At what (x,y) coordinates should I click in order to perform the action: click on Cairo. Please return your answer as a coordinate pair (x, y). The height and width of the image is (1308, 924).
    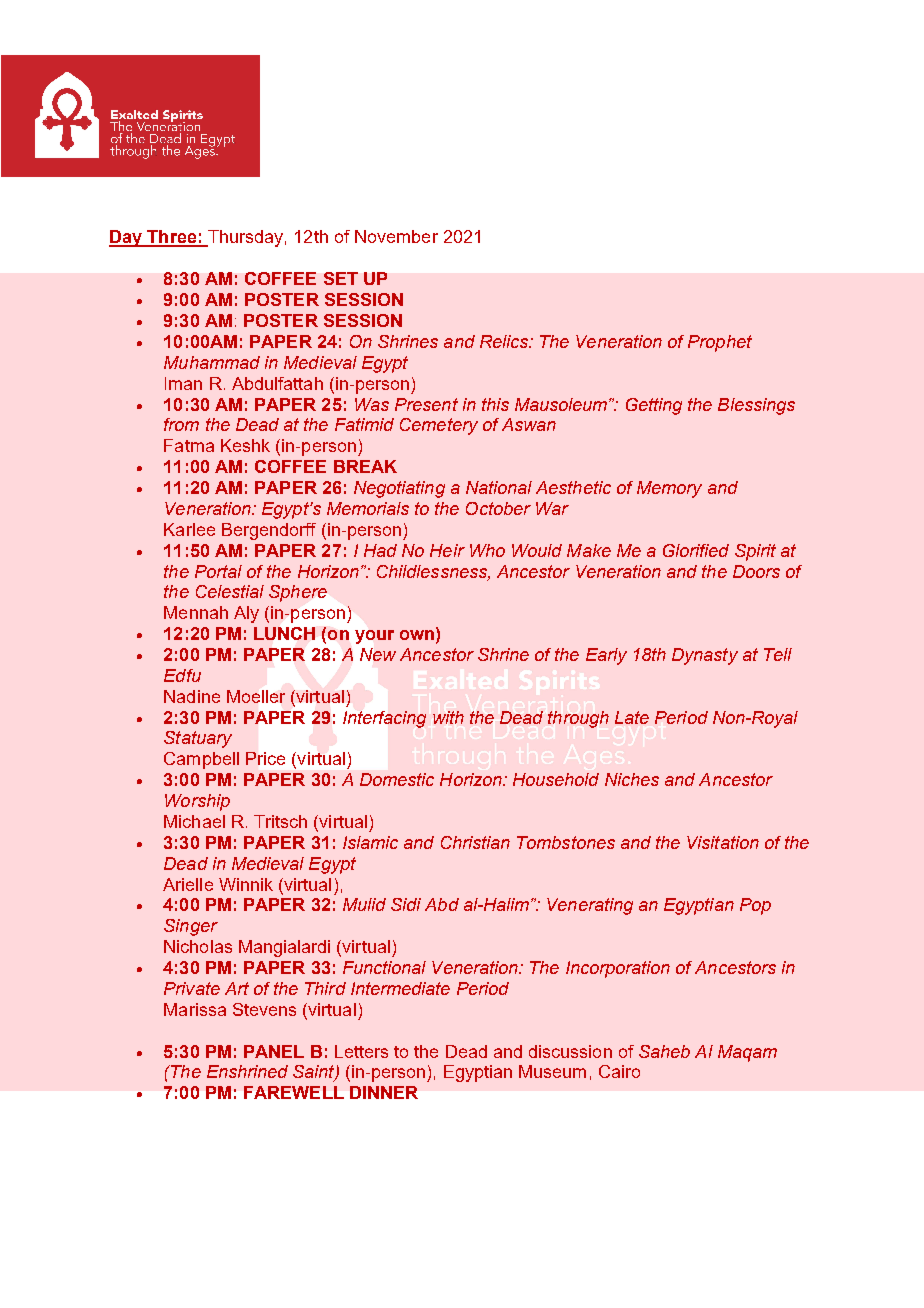
    Looking at the image, I should click on (619, 1071).
